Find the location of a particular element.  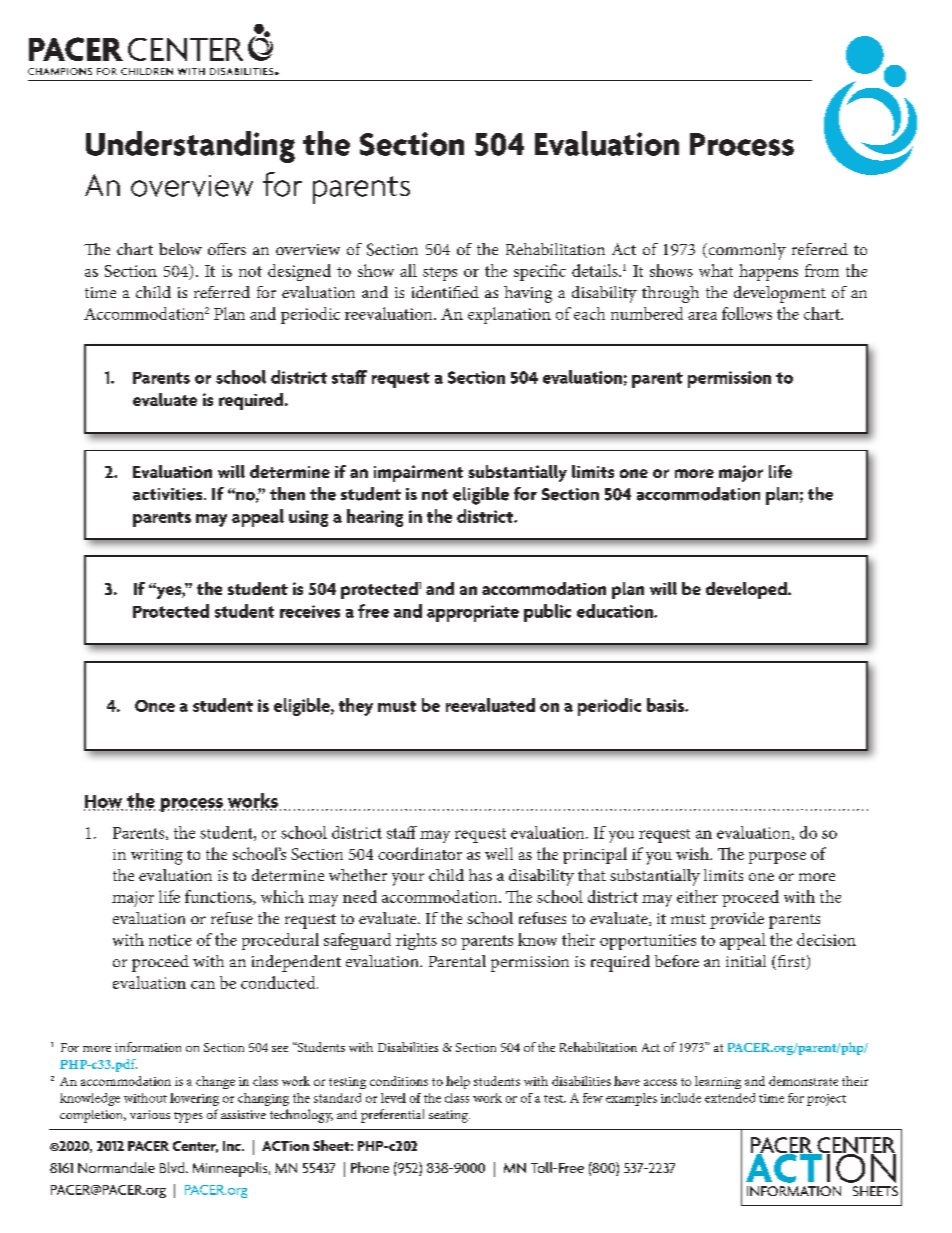

commonly is located at coordinates (746, 251).
